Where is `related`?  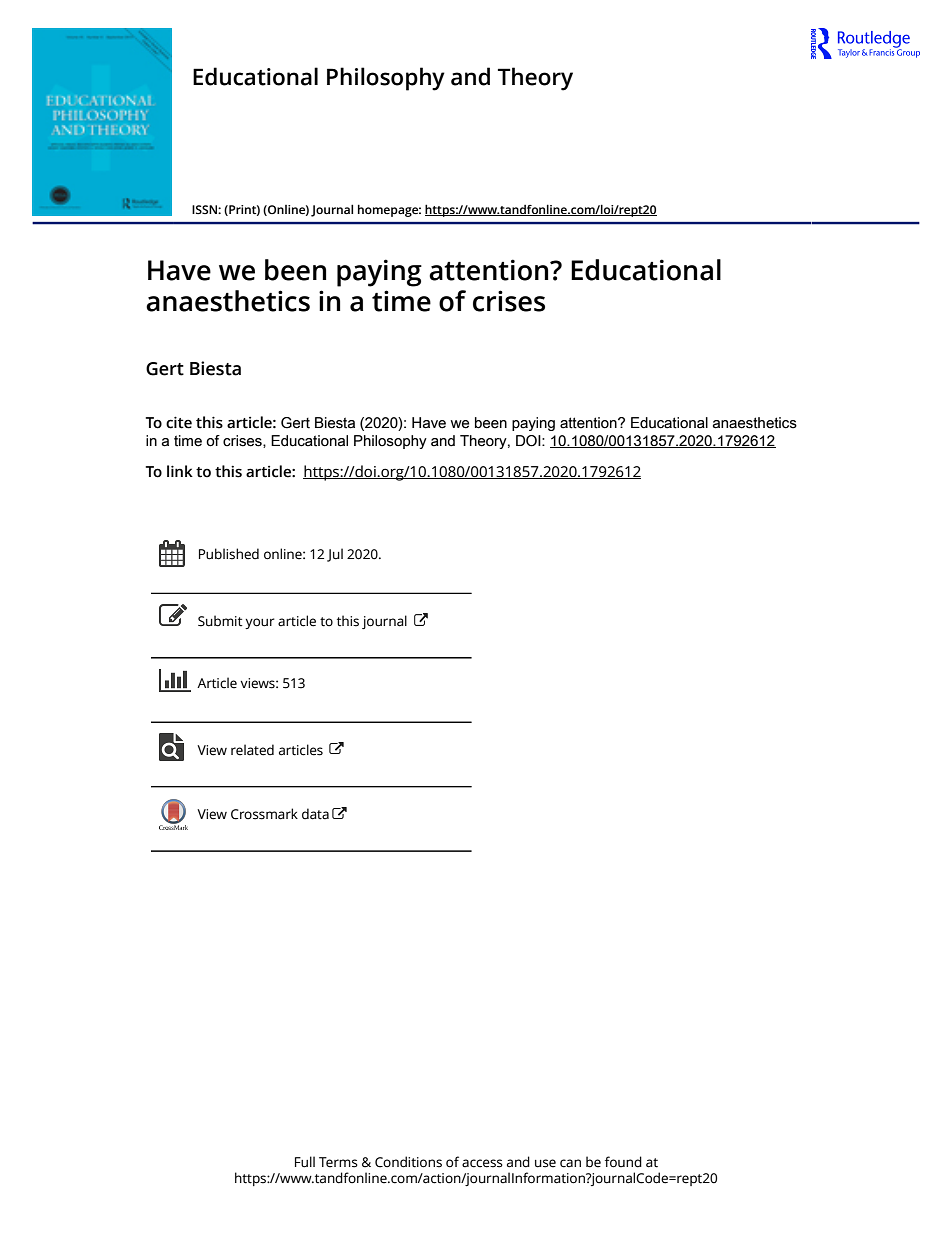
related is located at coordinates (252, 750).
